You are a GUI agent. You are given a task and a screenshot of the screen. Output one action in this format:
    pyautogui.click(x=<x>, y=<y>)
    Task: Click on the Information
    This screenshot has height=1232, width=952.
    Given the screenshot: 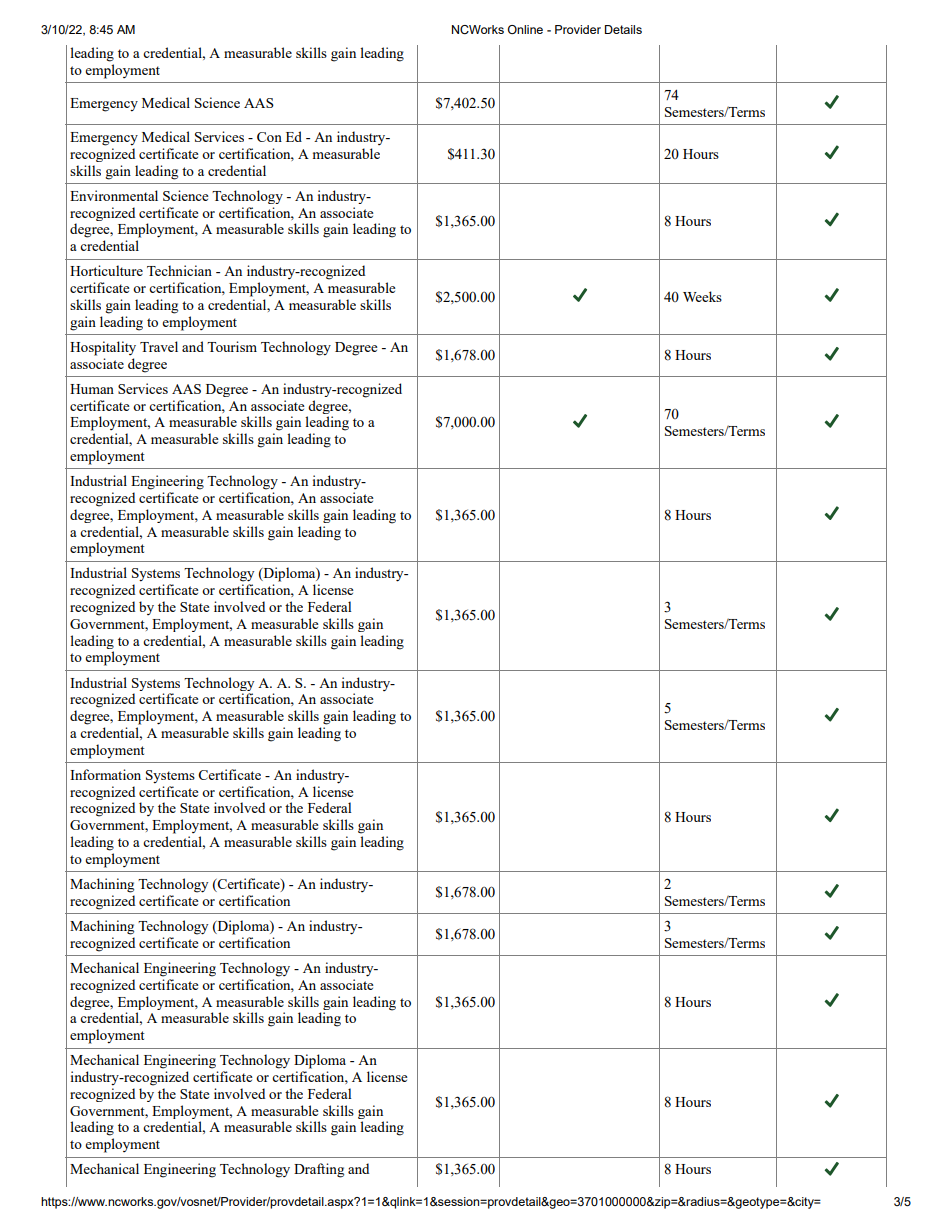 What is the action you would take?
    pyautogui.click(x=105, y=774)
